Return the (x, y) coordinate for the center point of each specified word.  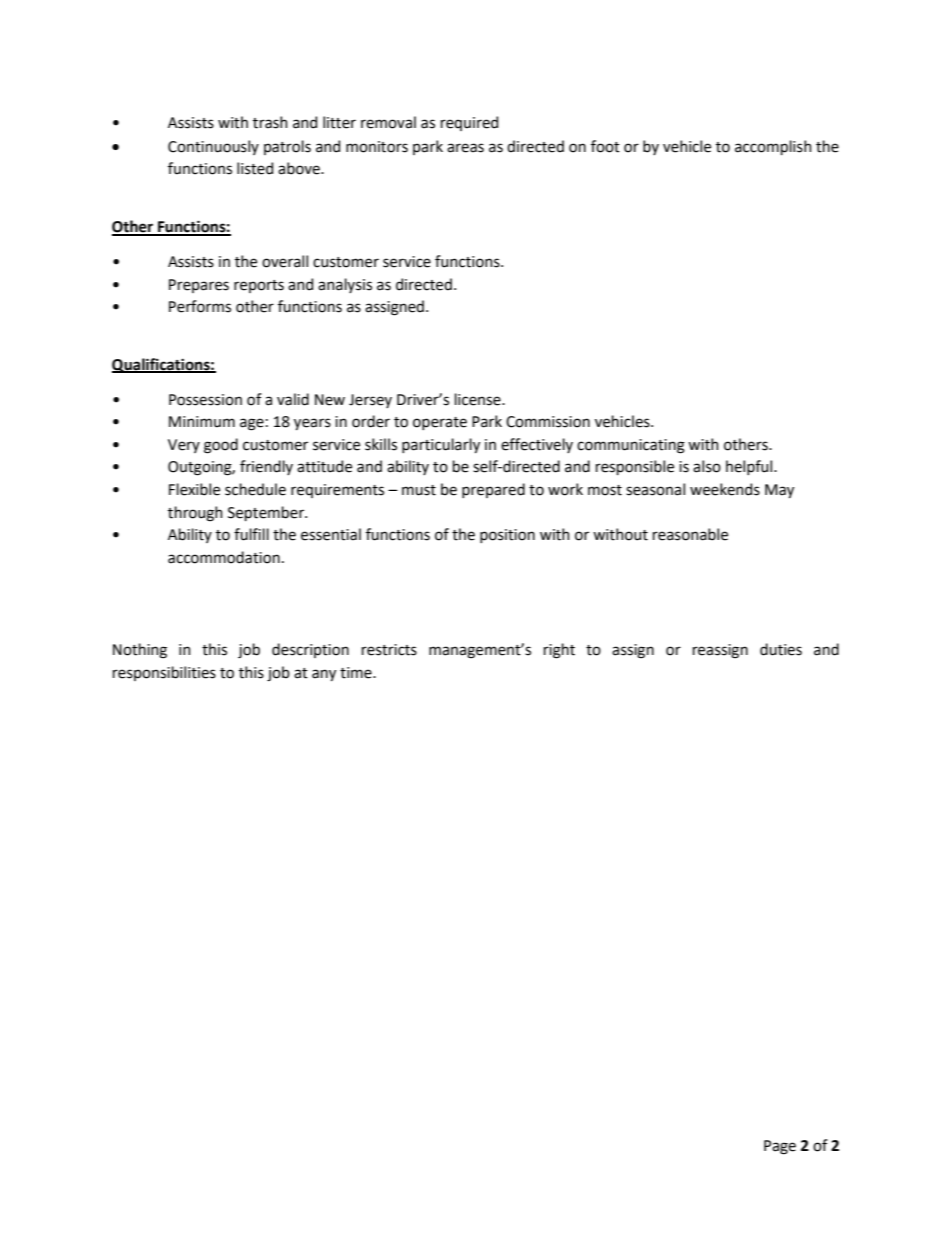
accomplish (773, 147)
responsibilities (164, 673)
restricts (389, 650)
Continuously (213, 147)
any (324, 675)
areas (465, 148)
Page (780, 1147)
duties (781, 649)
